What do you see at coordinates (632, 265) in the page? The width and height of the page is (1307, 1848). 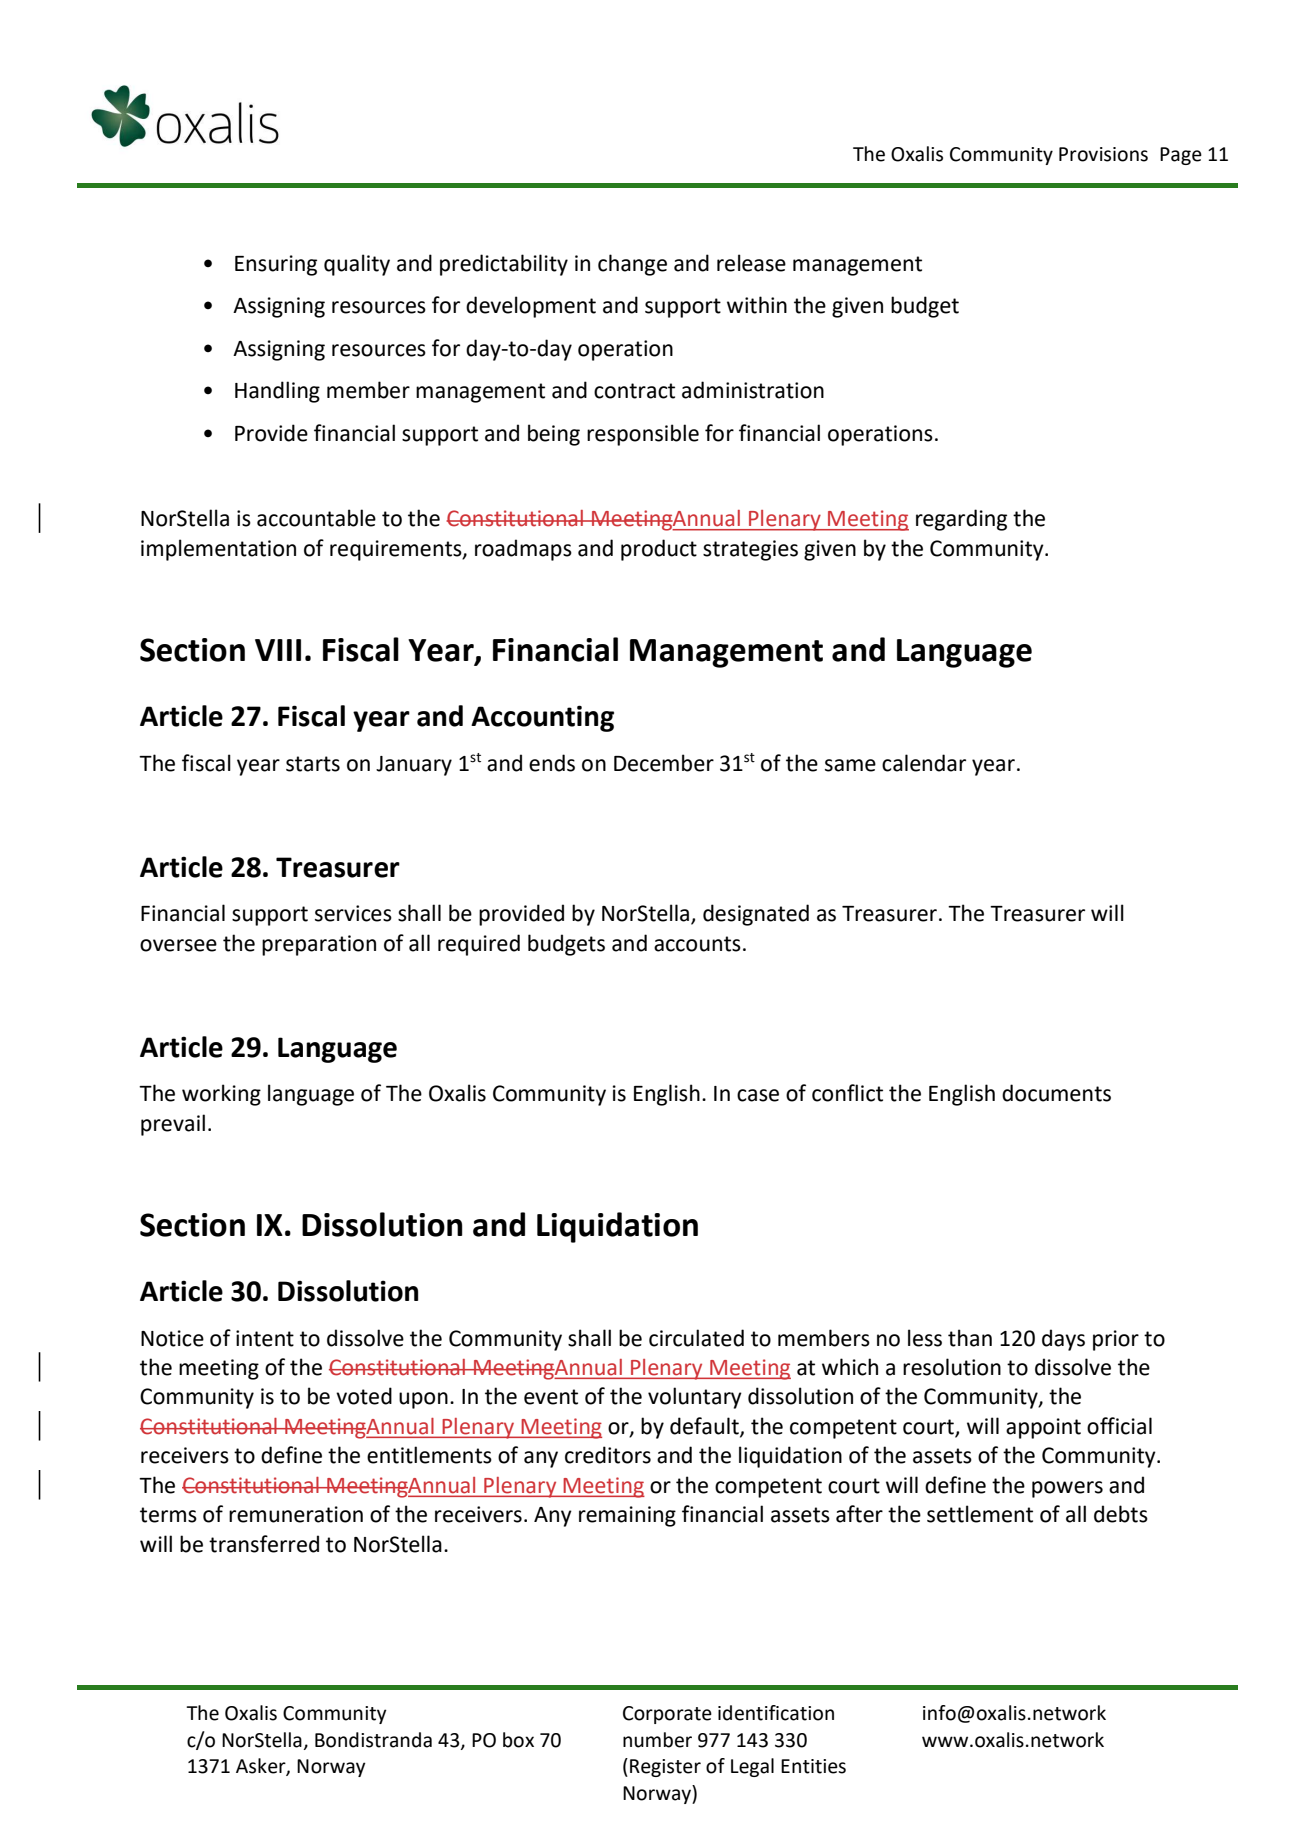 I see `change` at bounding box center [632, 265].
